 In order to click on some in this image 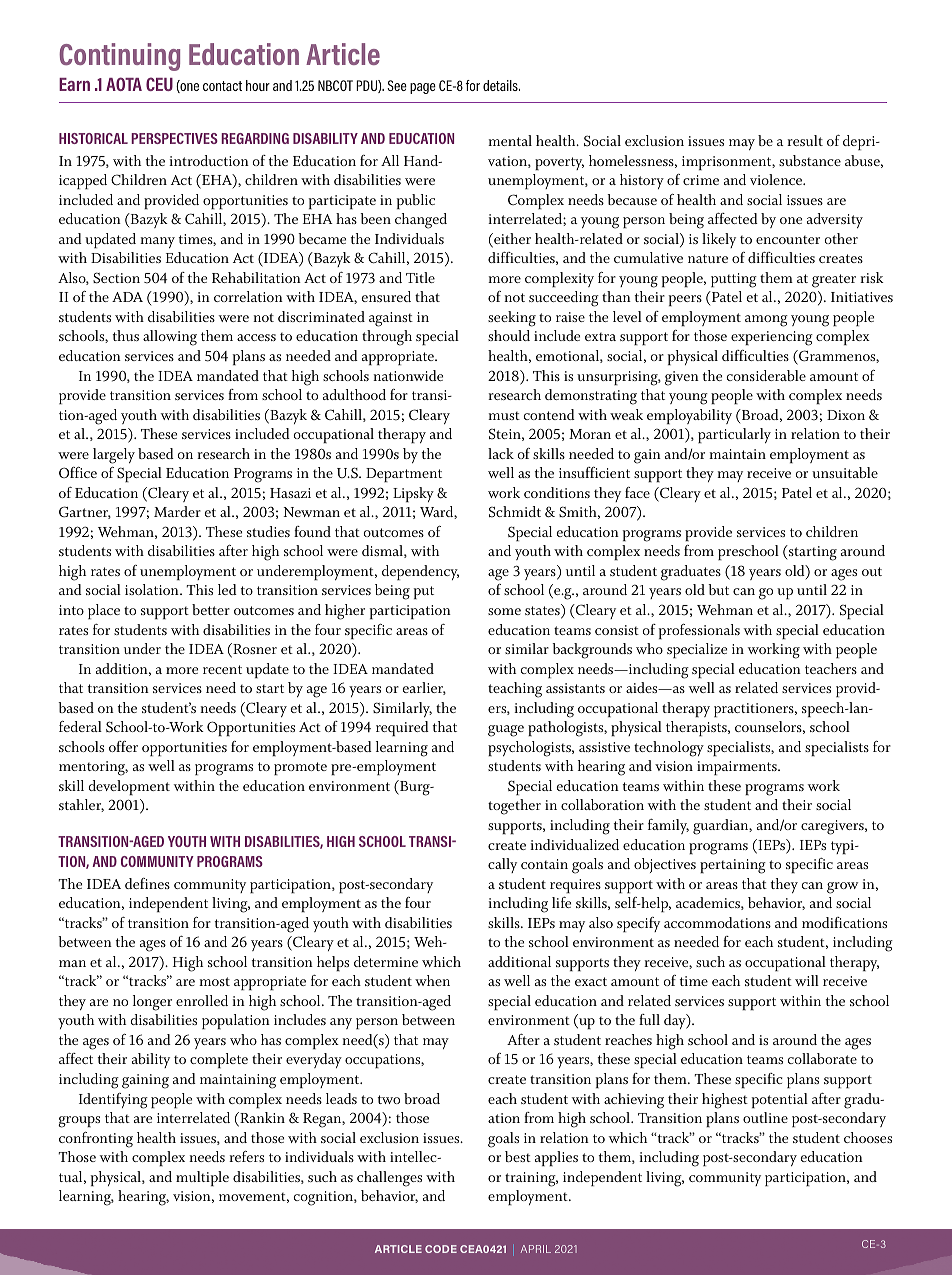, I will do `click(504, 611)`.
